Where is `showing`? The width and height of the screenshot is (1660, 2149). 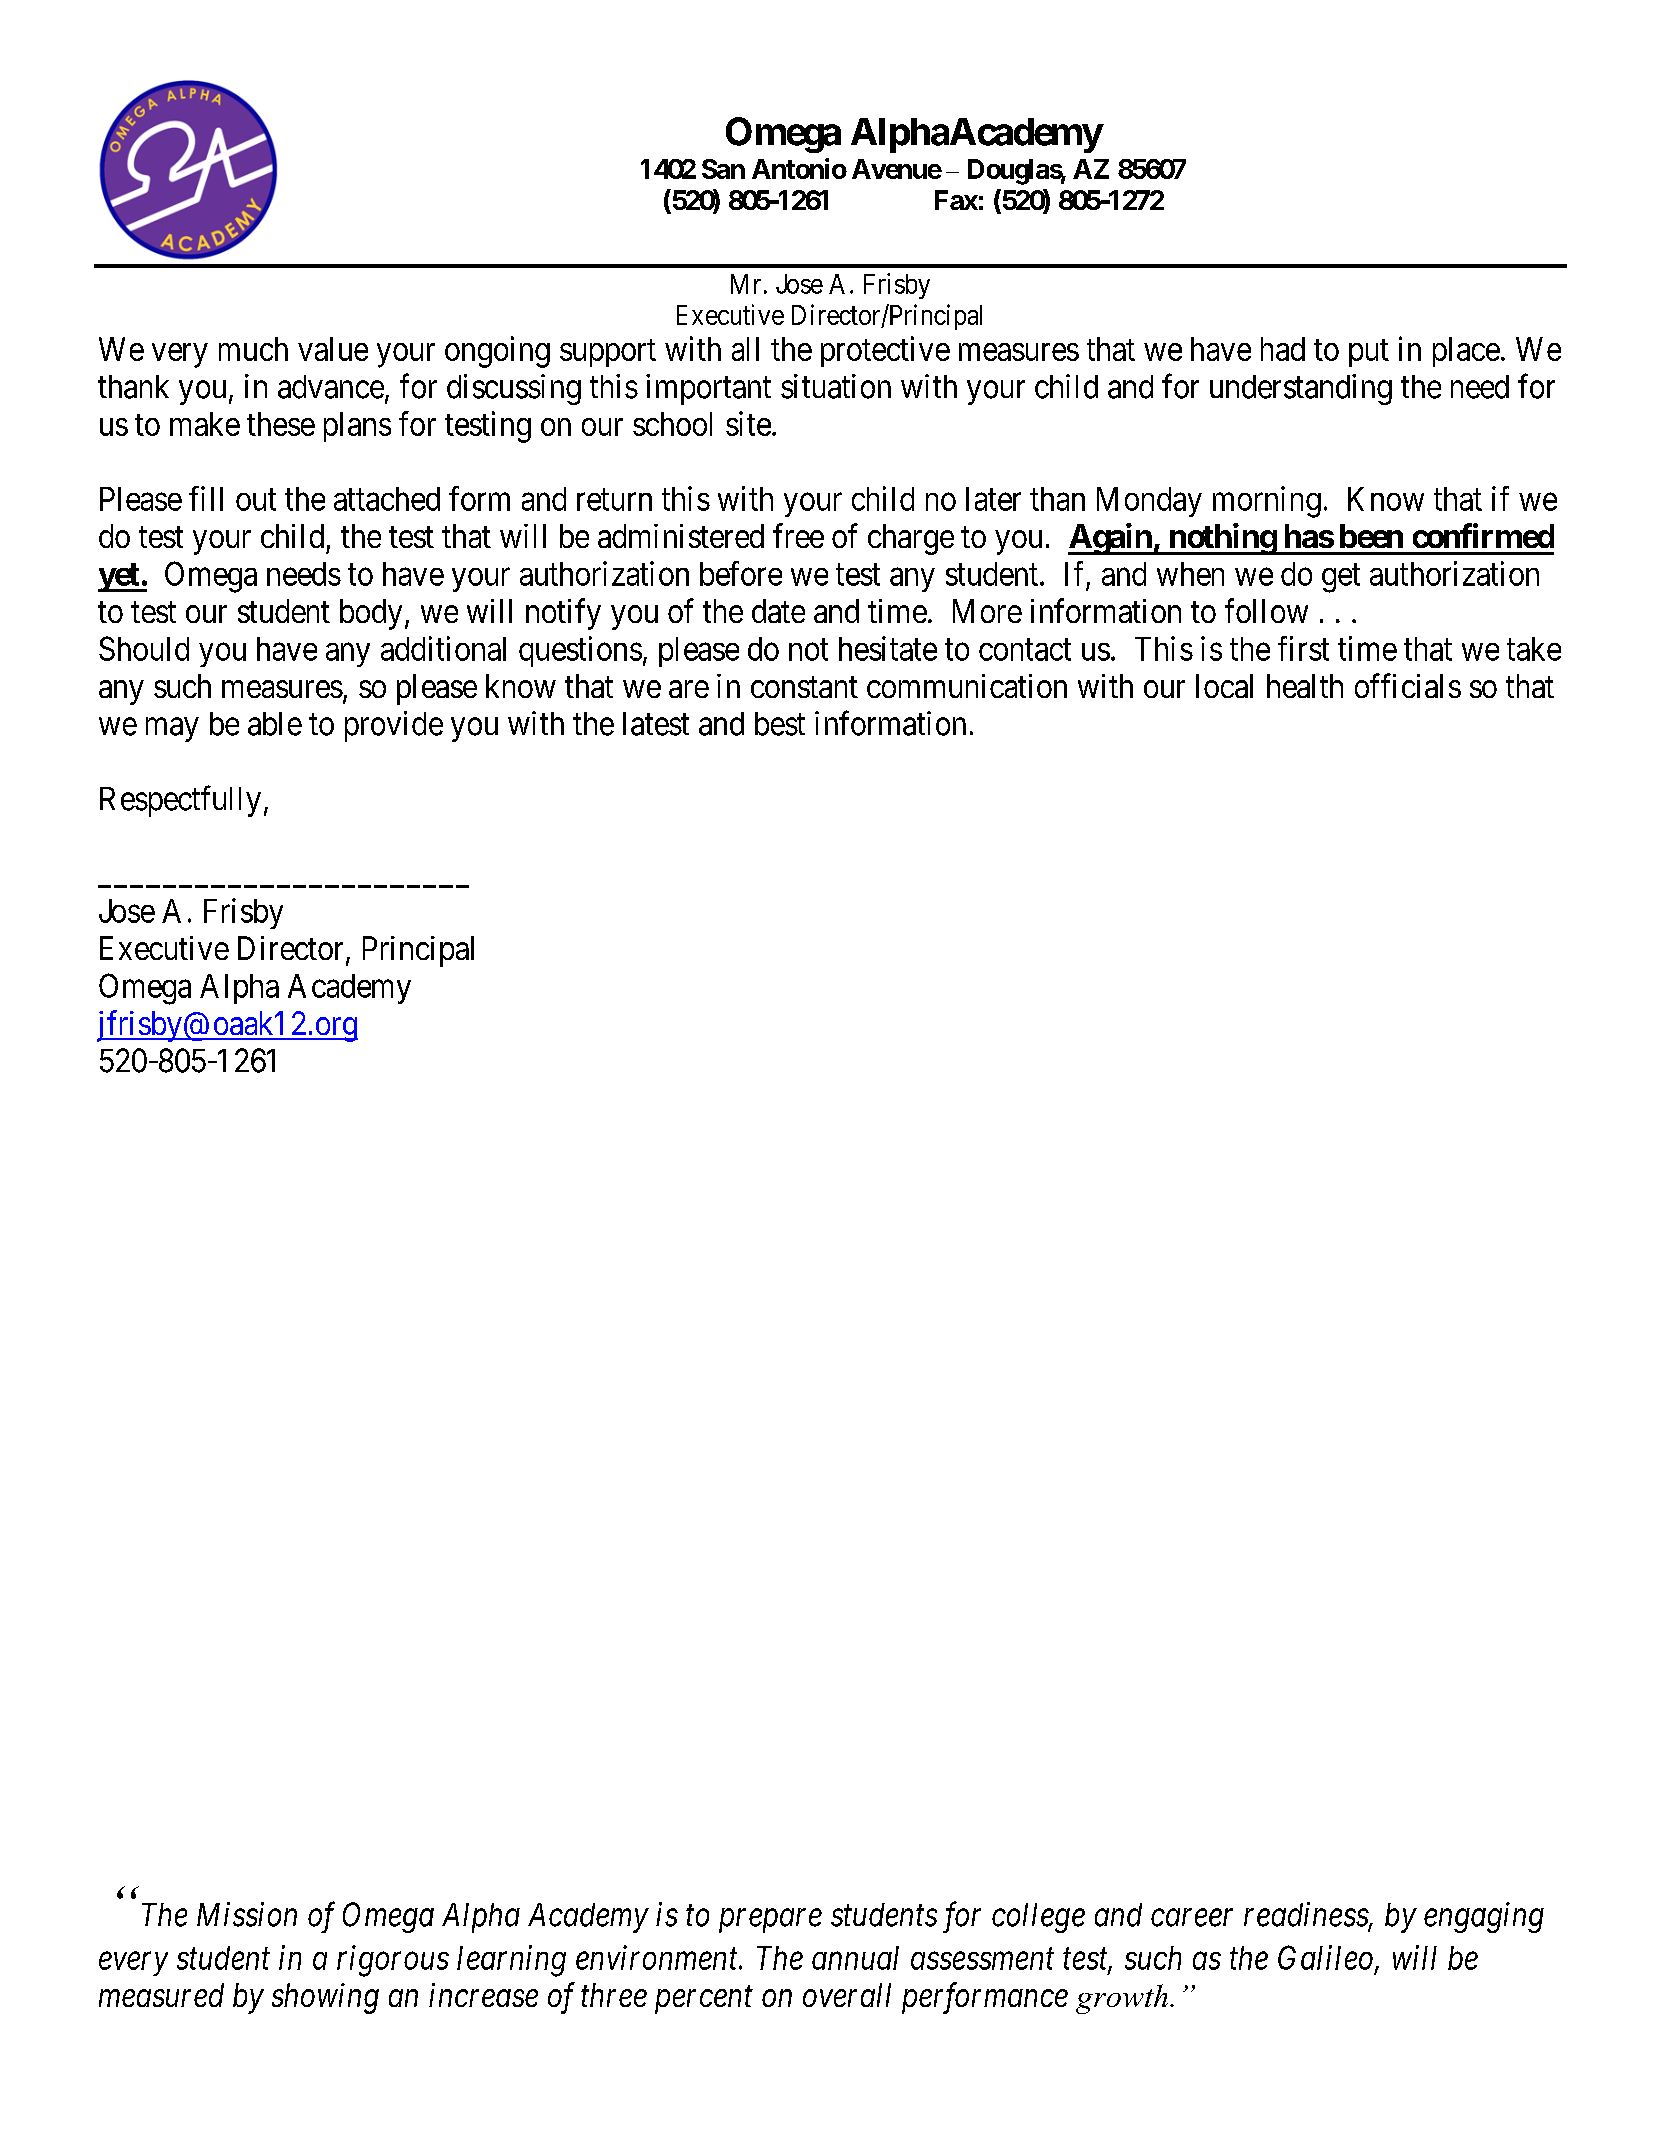 showing is located at coordinates (325, 1998).
